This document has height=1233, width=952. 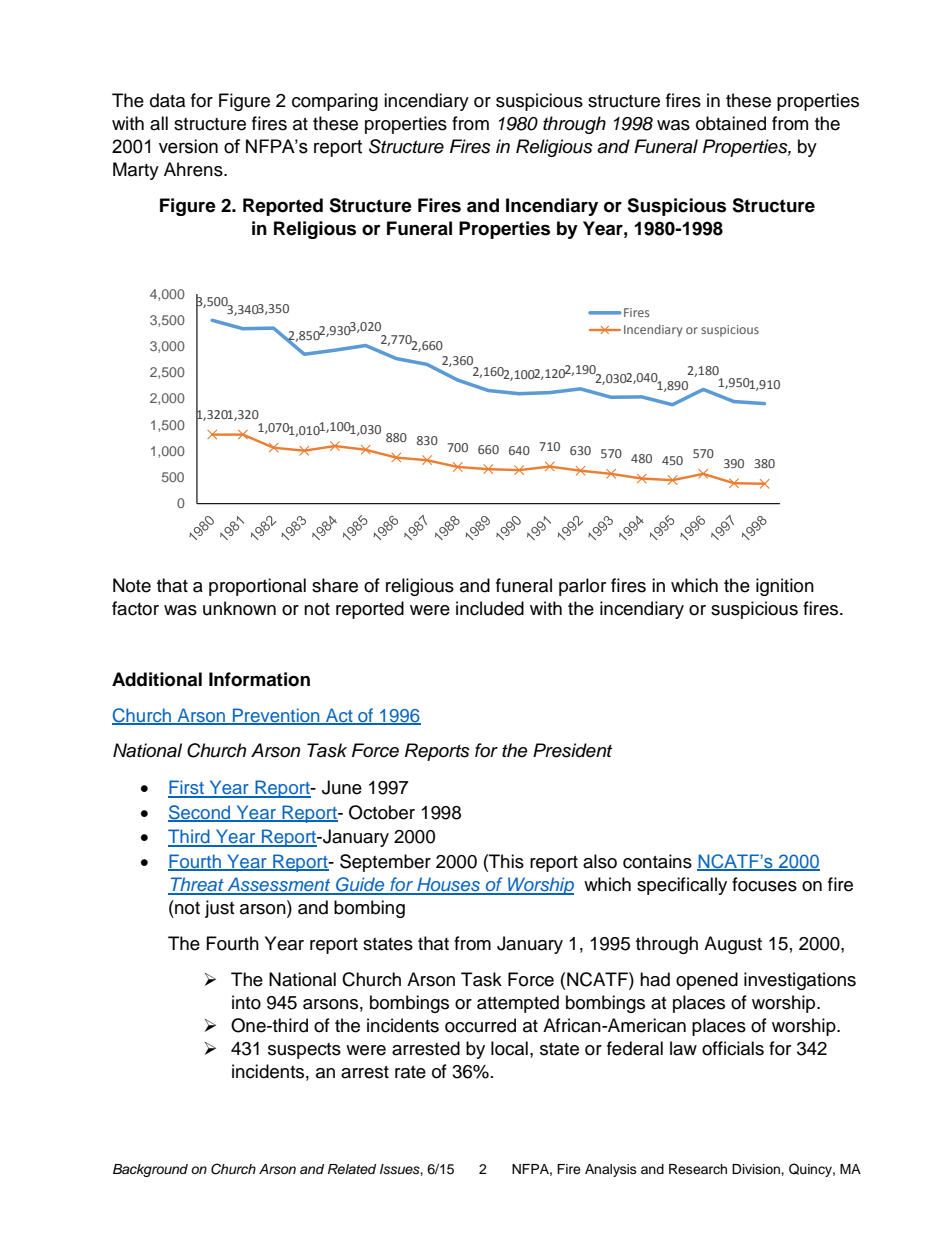 What do you see at coordinates (448, 885) in the document?
I see `Houses` at bounding box center [448, 885].
